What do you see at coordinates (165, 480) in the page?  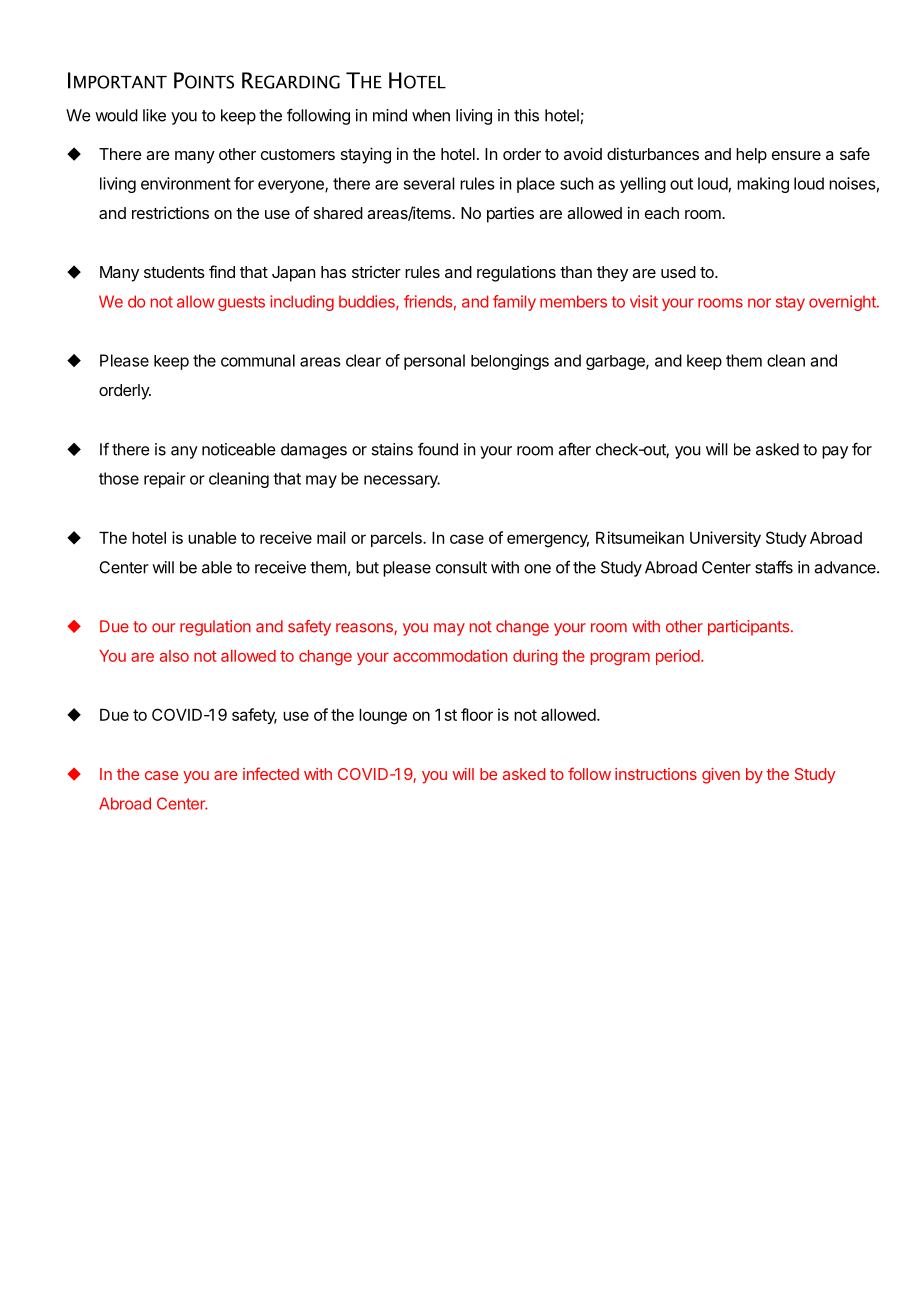 I see `repair` at bounding box center [165, 480].
